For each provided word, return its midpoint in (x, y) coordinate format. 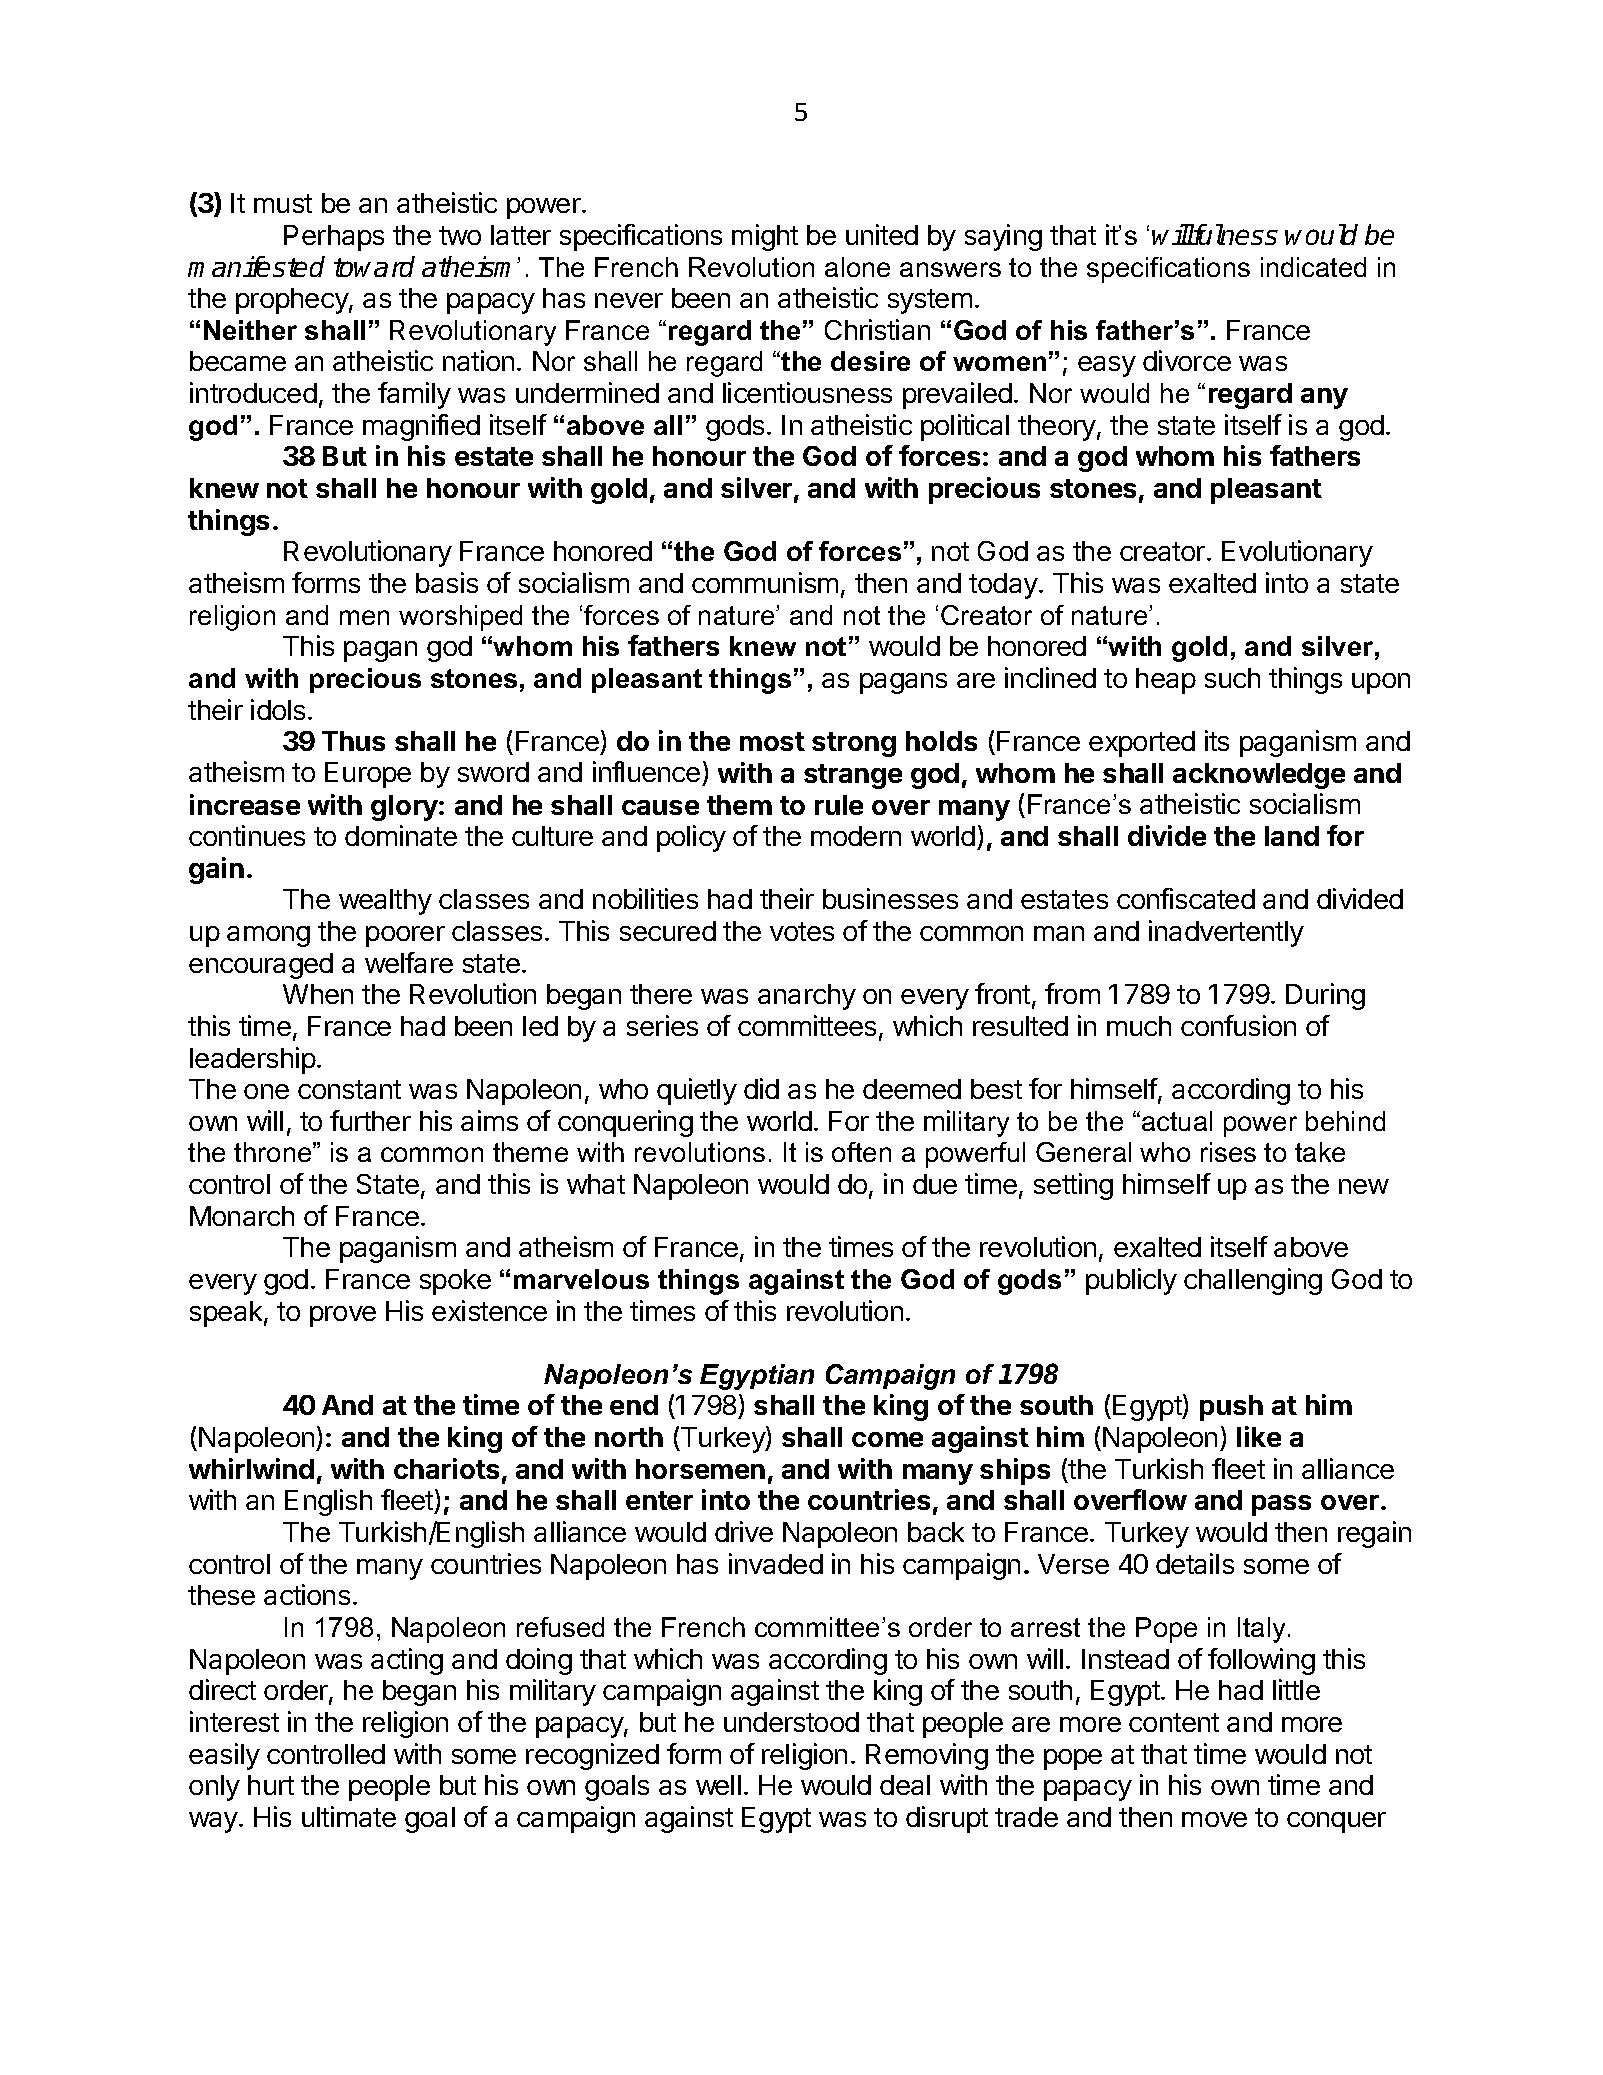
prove (343, 1316)
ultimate (349, 1816)
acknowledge (1259, 776)
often (861, 1152)
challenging (1253, 1281)
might (765, 237)
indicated (1313, 267)
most (772, 741)
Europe (368, 775)
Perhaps (334, 238)
